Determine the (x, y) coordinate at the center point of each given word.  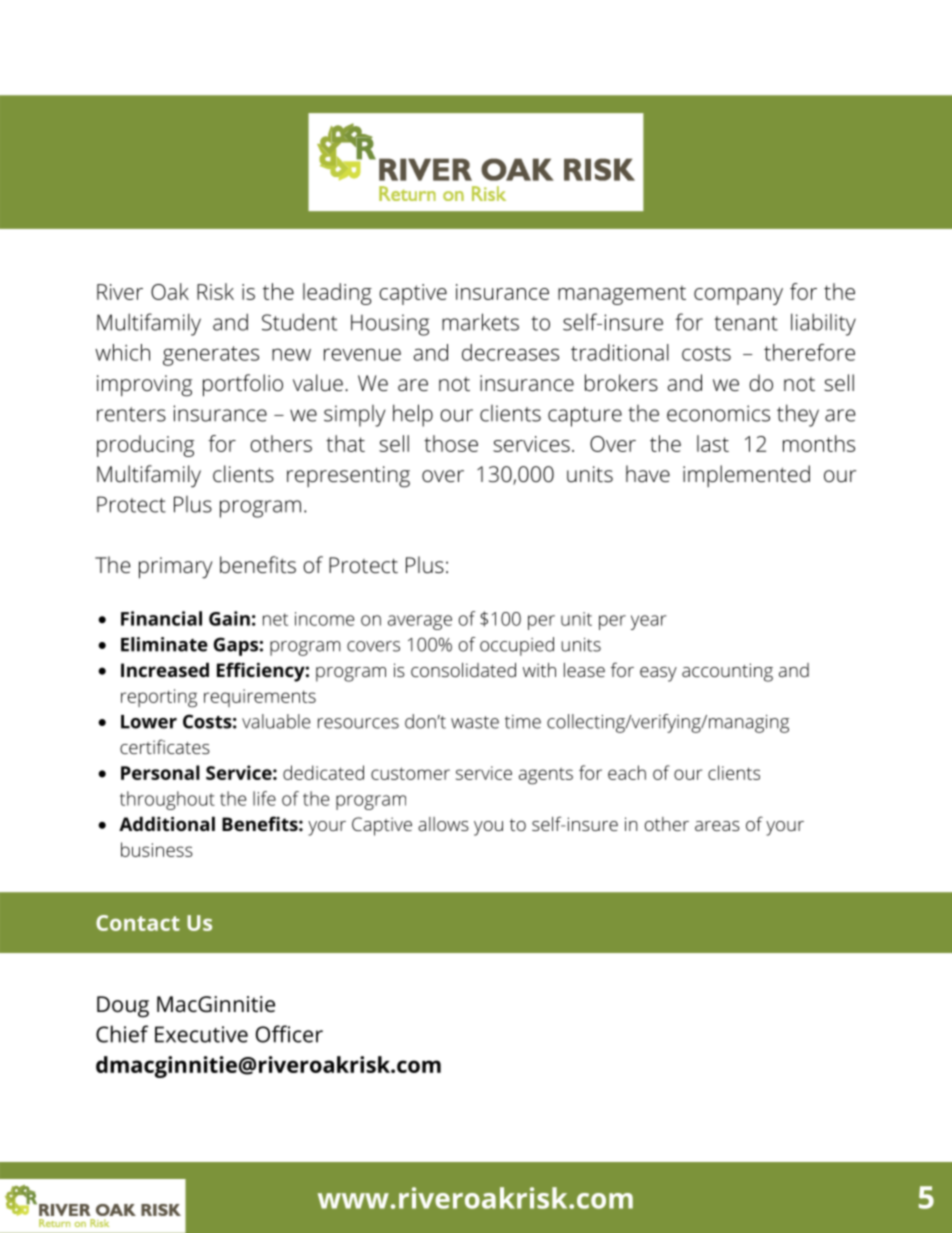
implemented (746, 476)
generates (211, 356)
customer (410, 773)
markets (480, 322)
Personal (160, 772)
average (420, 622)
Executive (201, 1034)
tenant (746, 323)
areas (717, 826)
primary (176, 568)
